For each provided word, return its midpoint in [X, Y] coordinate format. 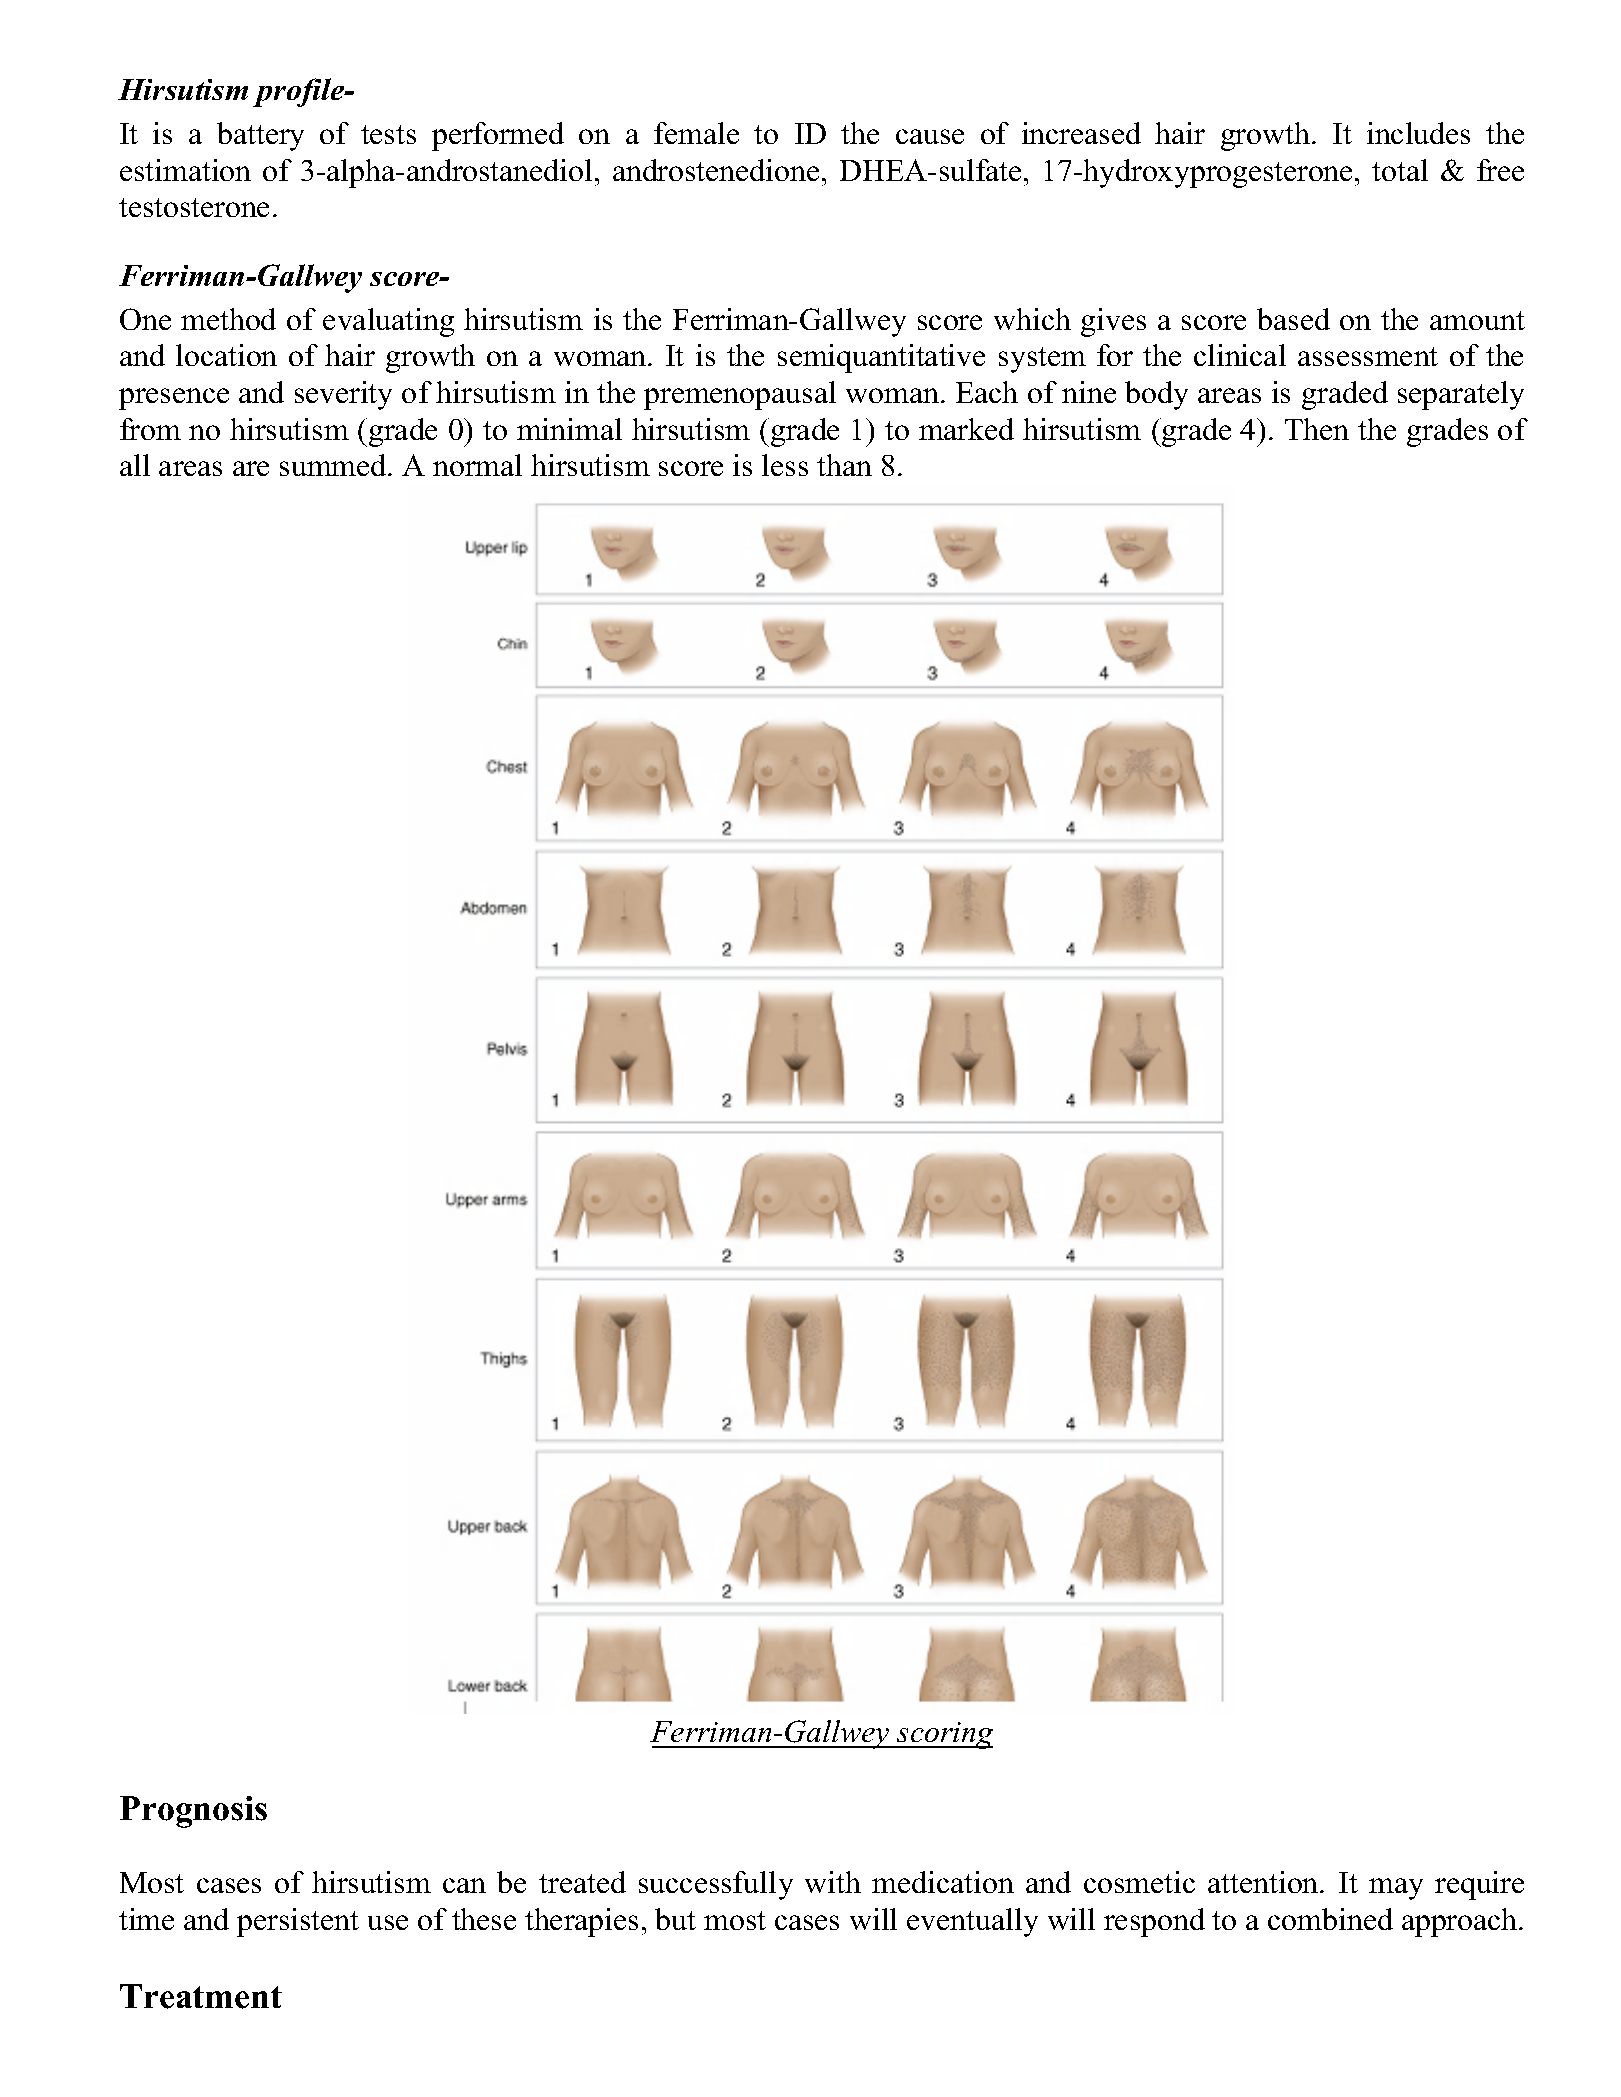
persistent [298, 1922]
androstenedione [716, 170]
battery [260, 136]
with [833, 1882]
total [1400, 170]
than [844, 465]
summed [334, 465]
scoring [944, 1735]
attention [1264, 1882]
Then [1317, 429]
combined [1330, 1919]
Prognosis [193, 1812]
